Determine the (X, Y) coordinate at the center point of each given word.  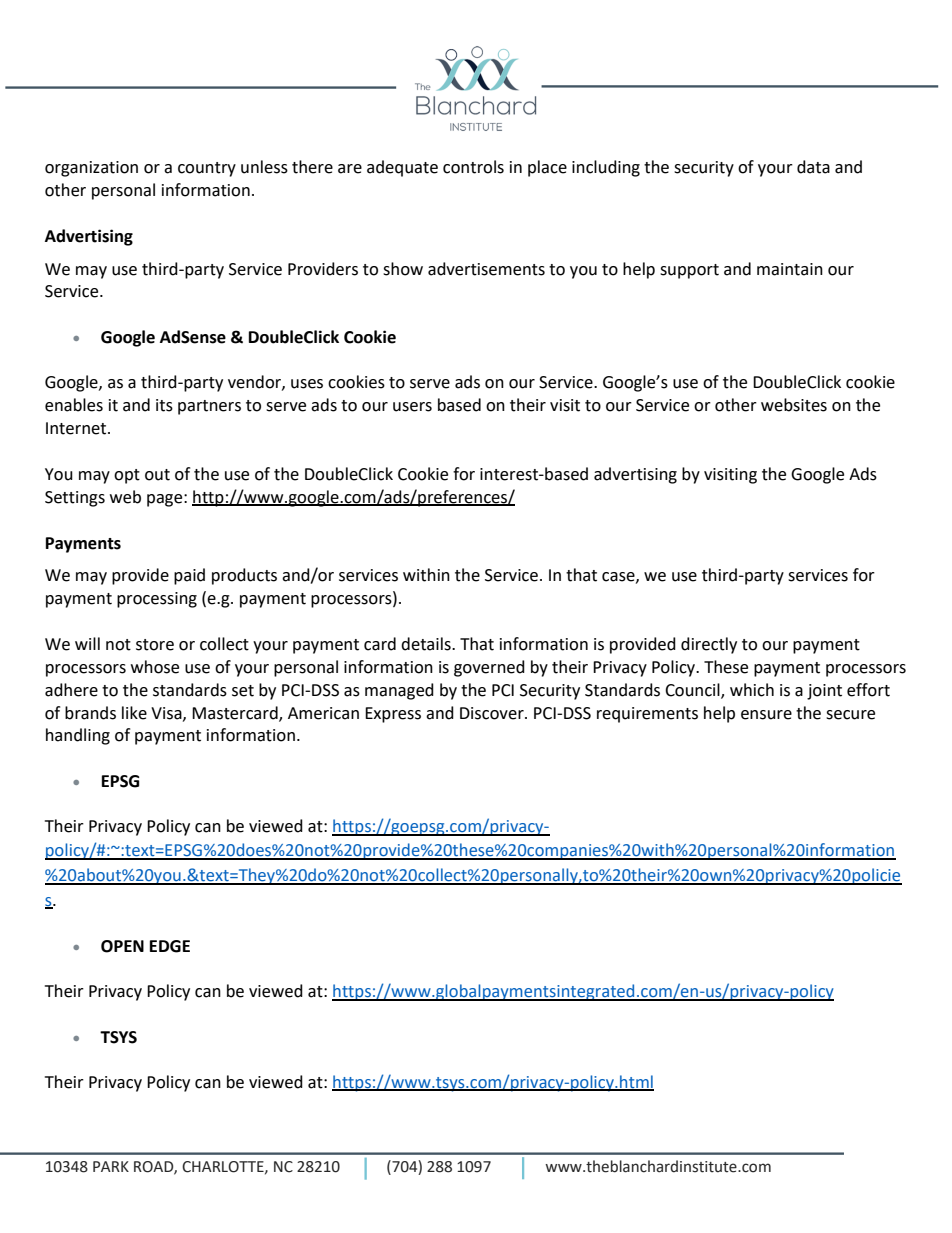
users (412, 407)
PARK (111, 1166)
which (752, 690)
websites (794, 405)
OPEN (122, 946)
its (164, 405)
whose (155, 667)
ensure (766, 715)
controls (473, 167)
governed (489, 668)
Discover (493, 713)
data (813, 167)
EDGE (170, 946)
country (207, 169)
